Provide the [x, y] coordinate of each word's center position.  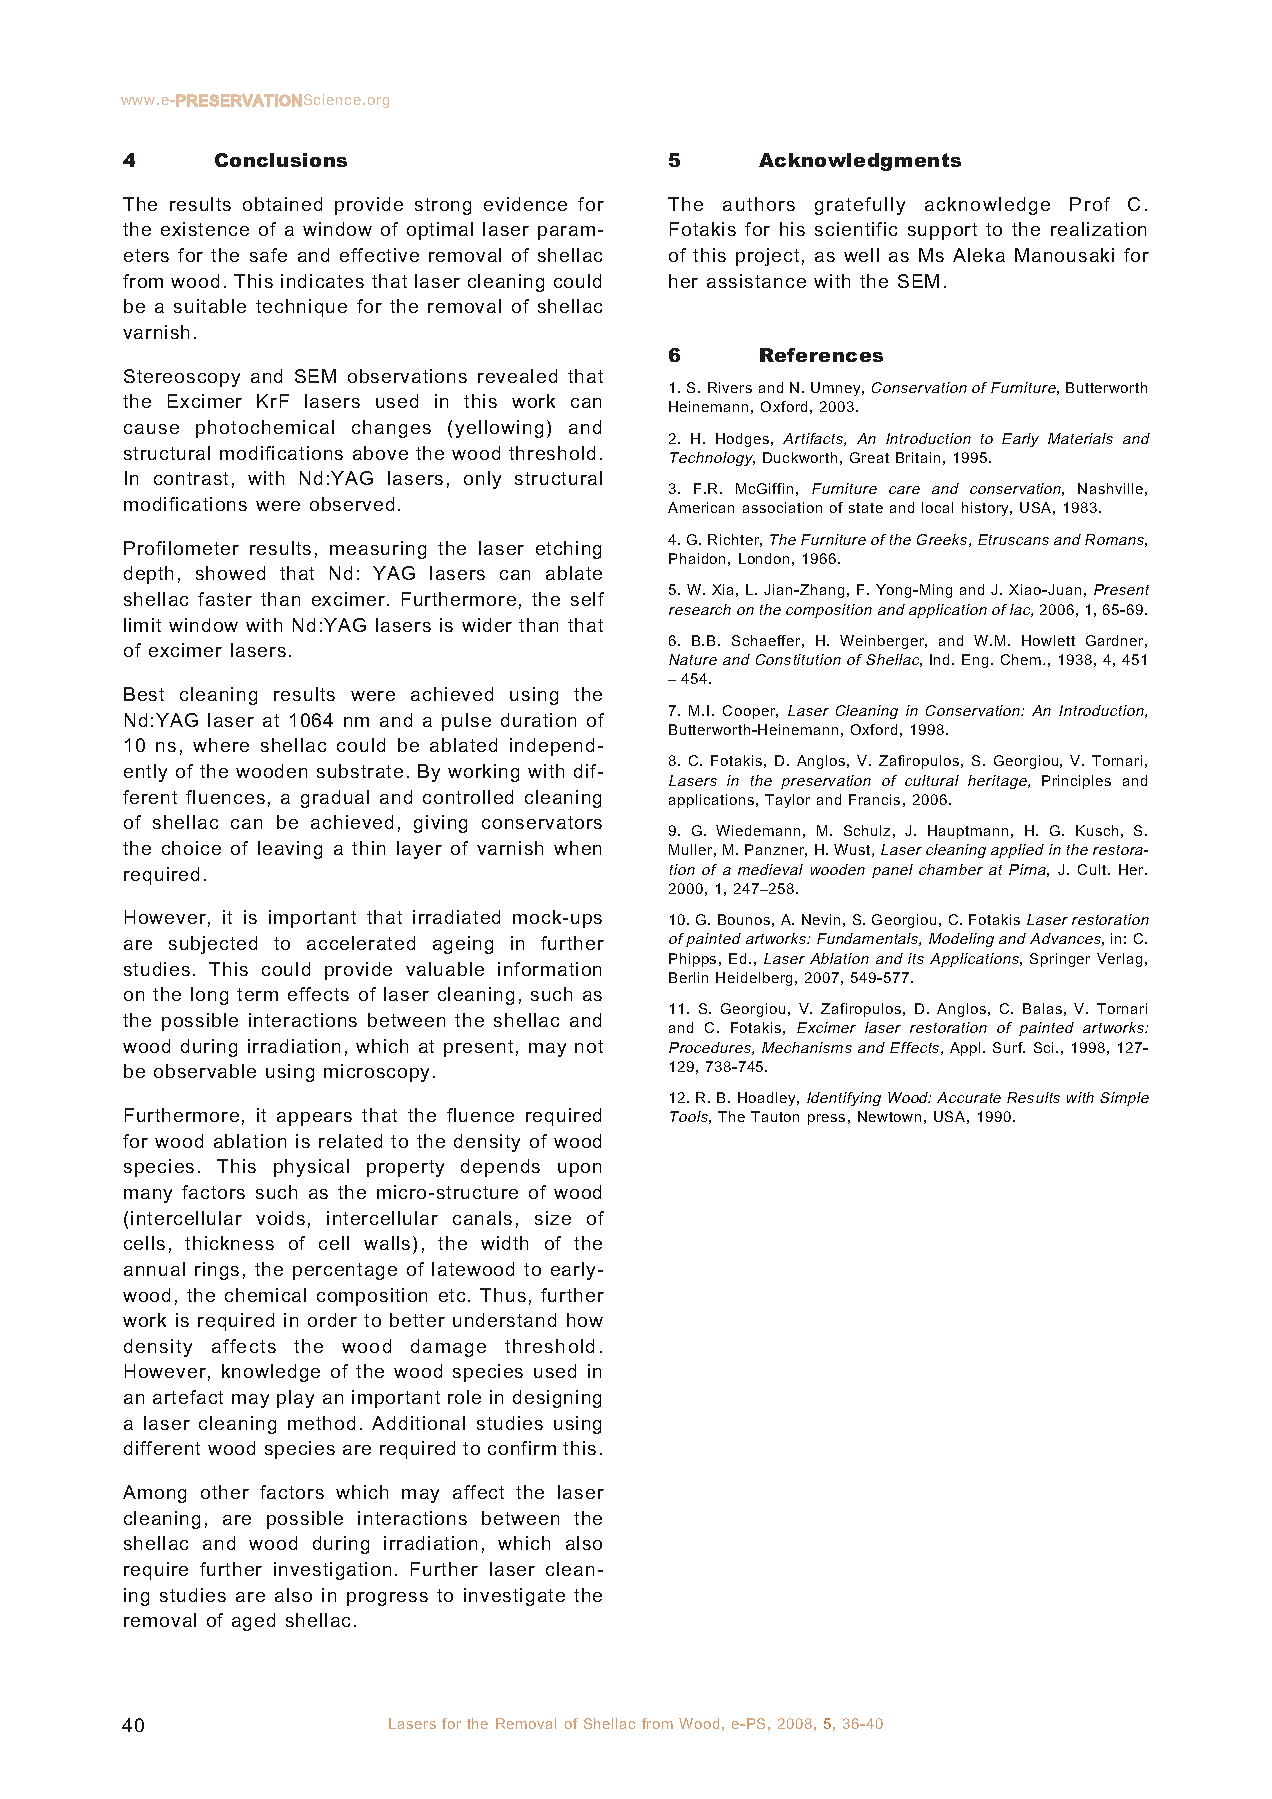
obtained [282, 204]
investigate [514, 1597]
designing [557, 1399]
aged [253, 1622]
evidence [525, 204]
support [942, 231]
